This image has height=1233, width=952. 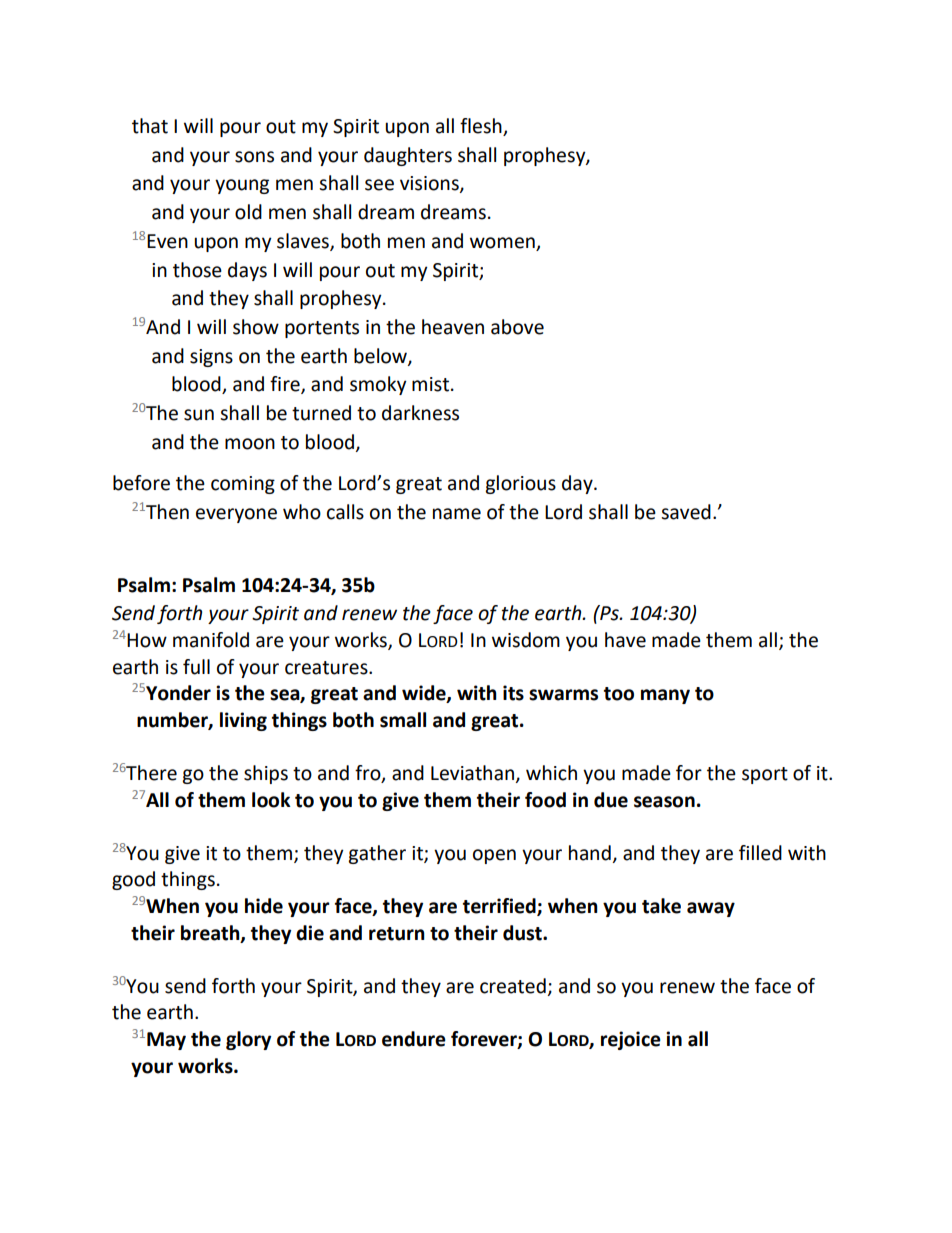 What do you see at coordinates (631, 1040) in the image?
I see `rejoice` at bounding box center [631, 1040].
